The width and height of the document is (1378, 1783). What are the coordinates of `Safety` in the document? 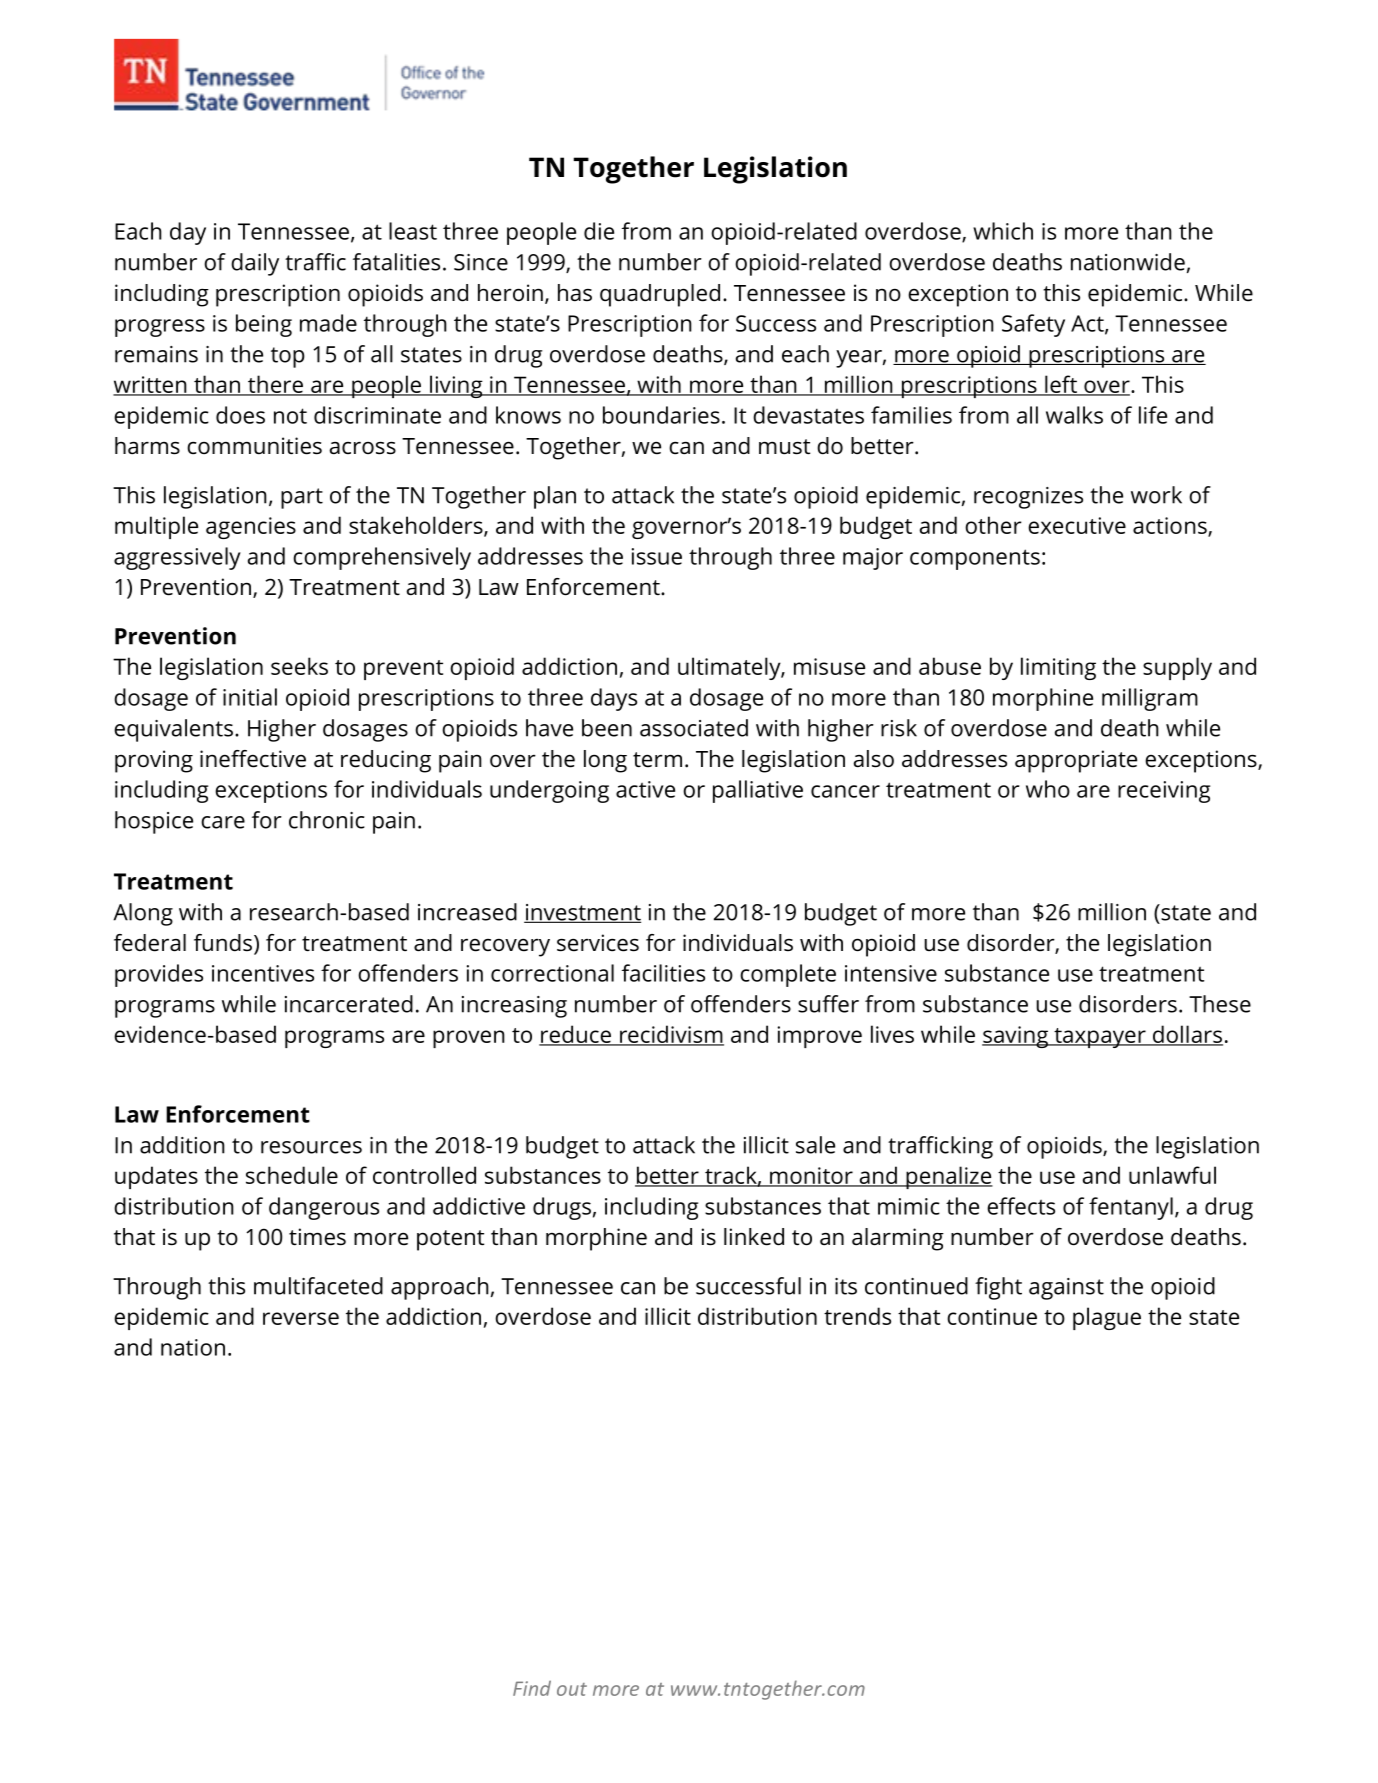 It's located at (1033, 325).
